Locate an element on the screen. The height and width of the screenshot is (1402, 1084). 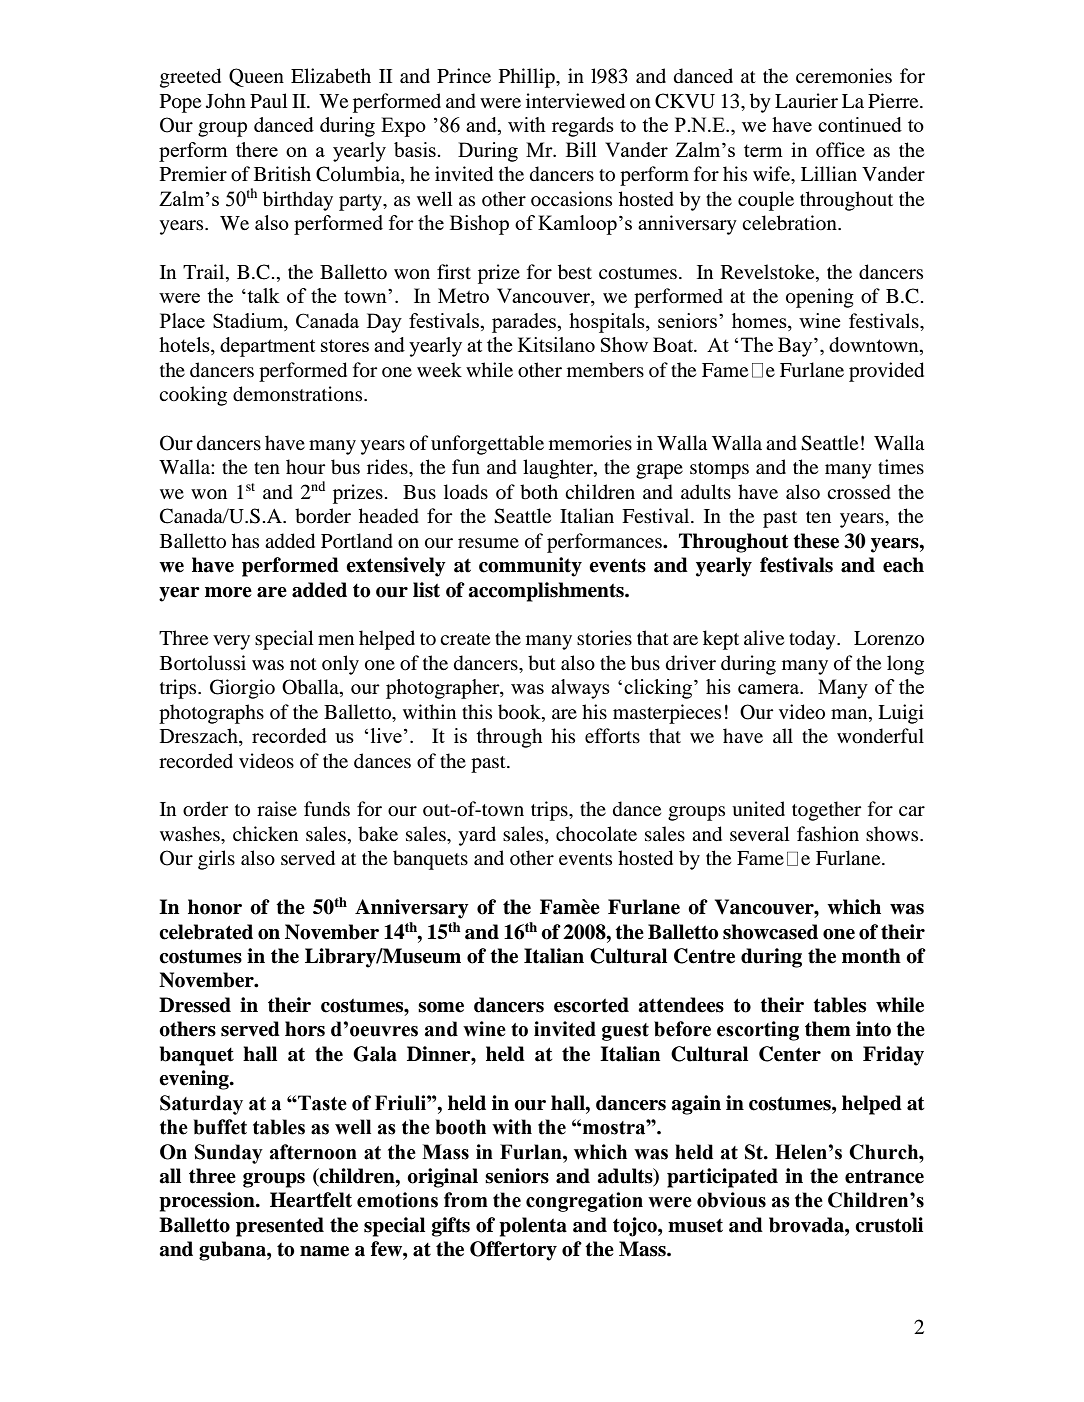
chicken is located at coordinates (265, 833).
